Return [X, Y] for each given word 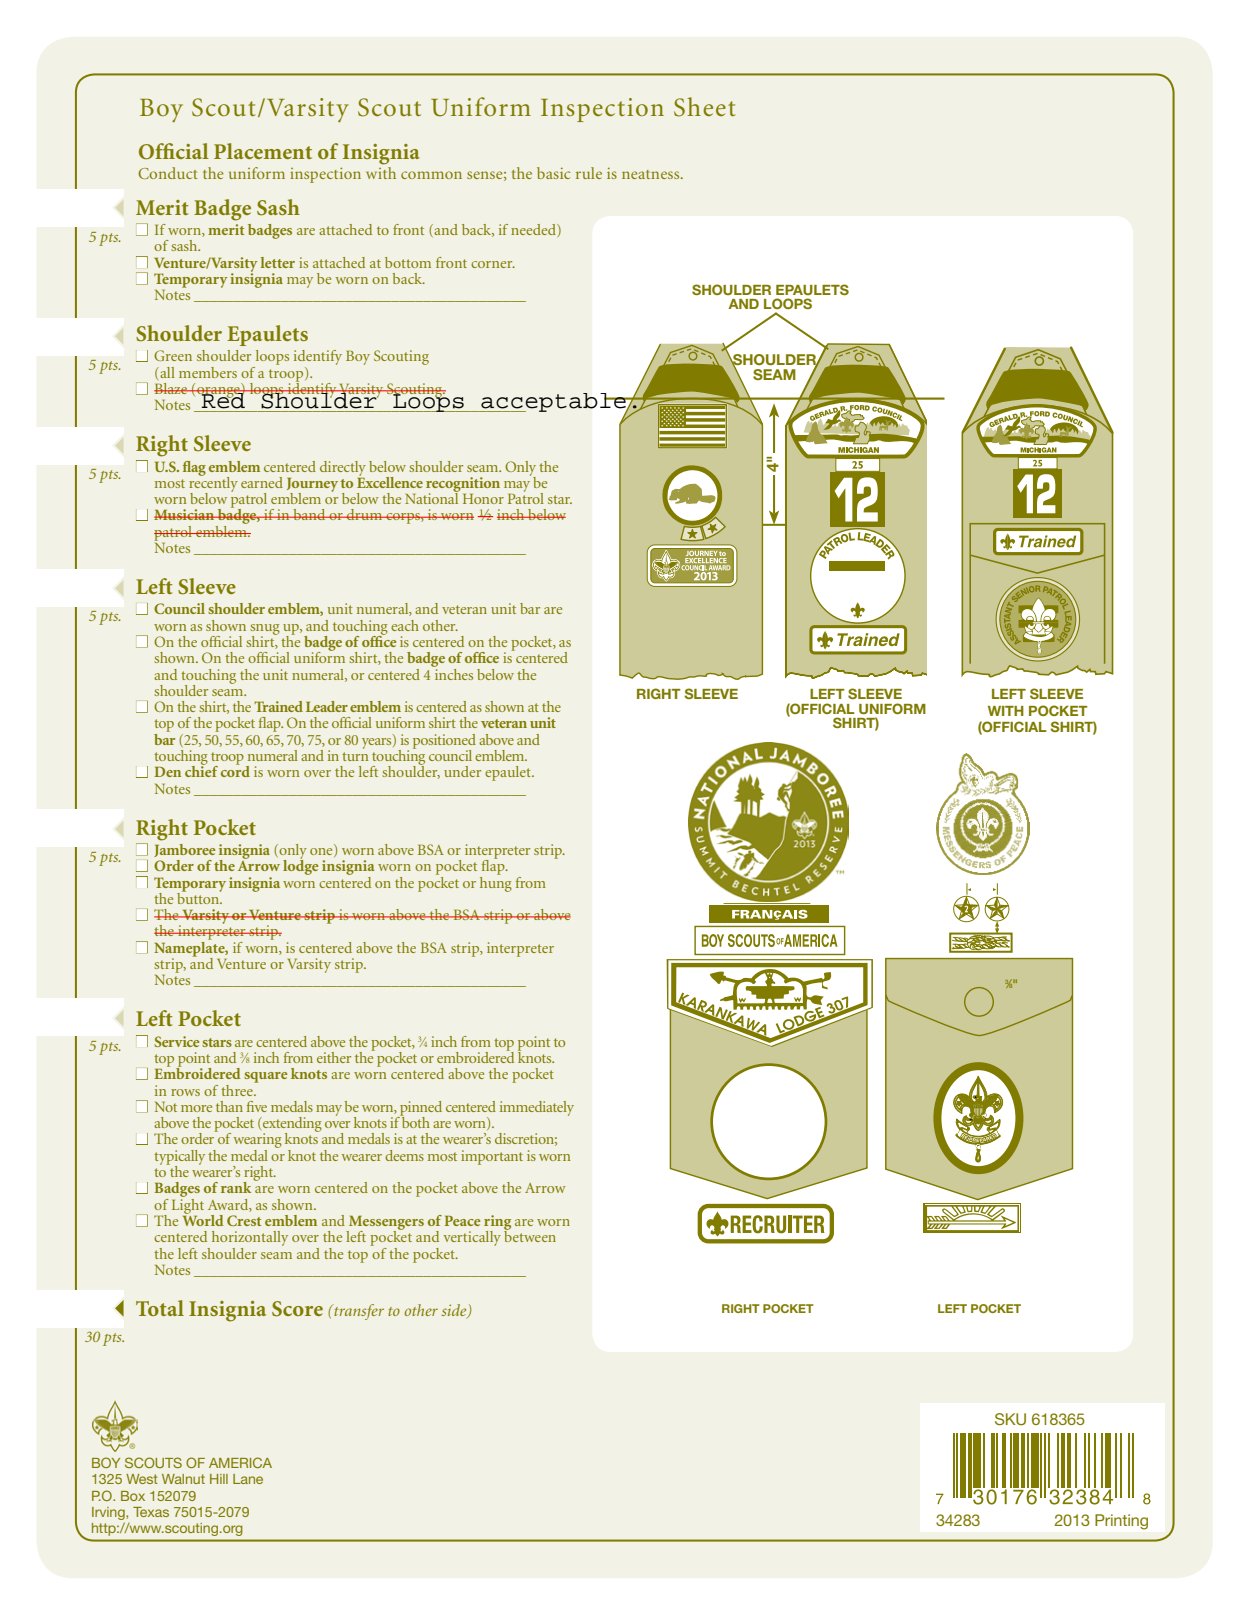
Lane [248, 1479]
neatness [652, 174]
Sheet [705, 107]
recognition [463, 485]
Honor [483, 499]
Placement [263, 151]
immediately [537, 1108]
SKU [1010, 1419]
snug [265, 630]
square [265, 1077]
